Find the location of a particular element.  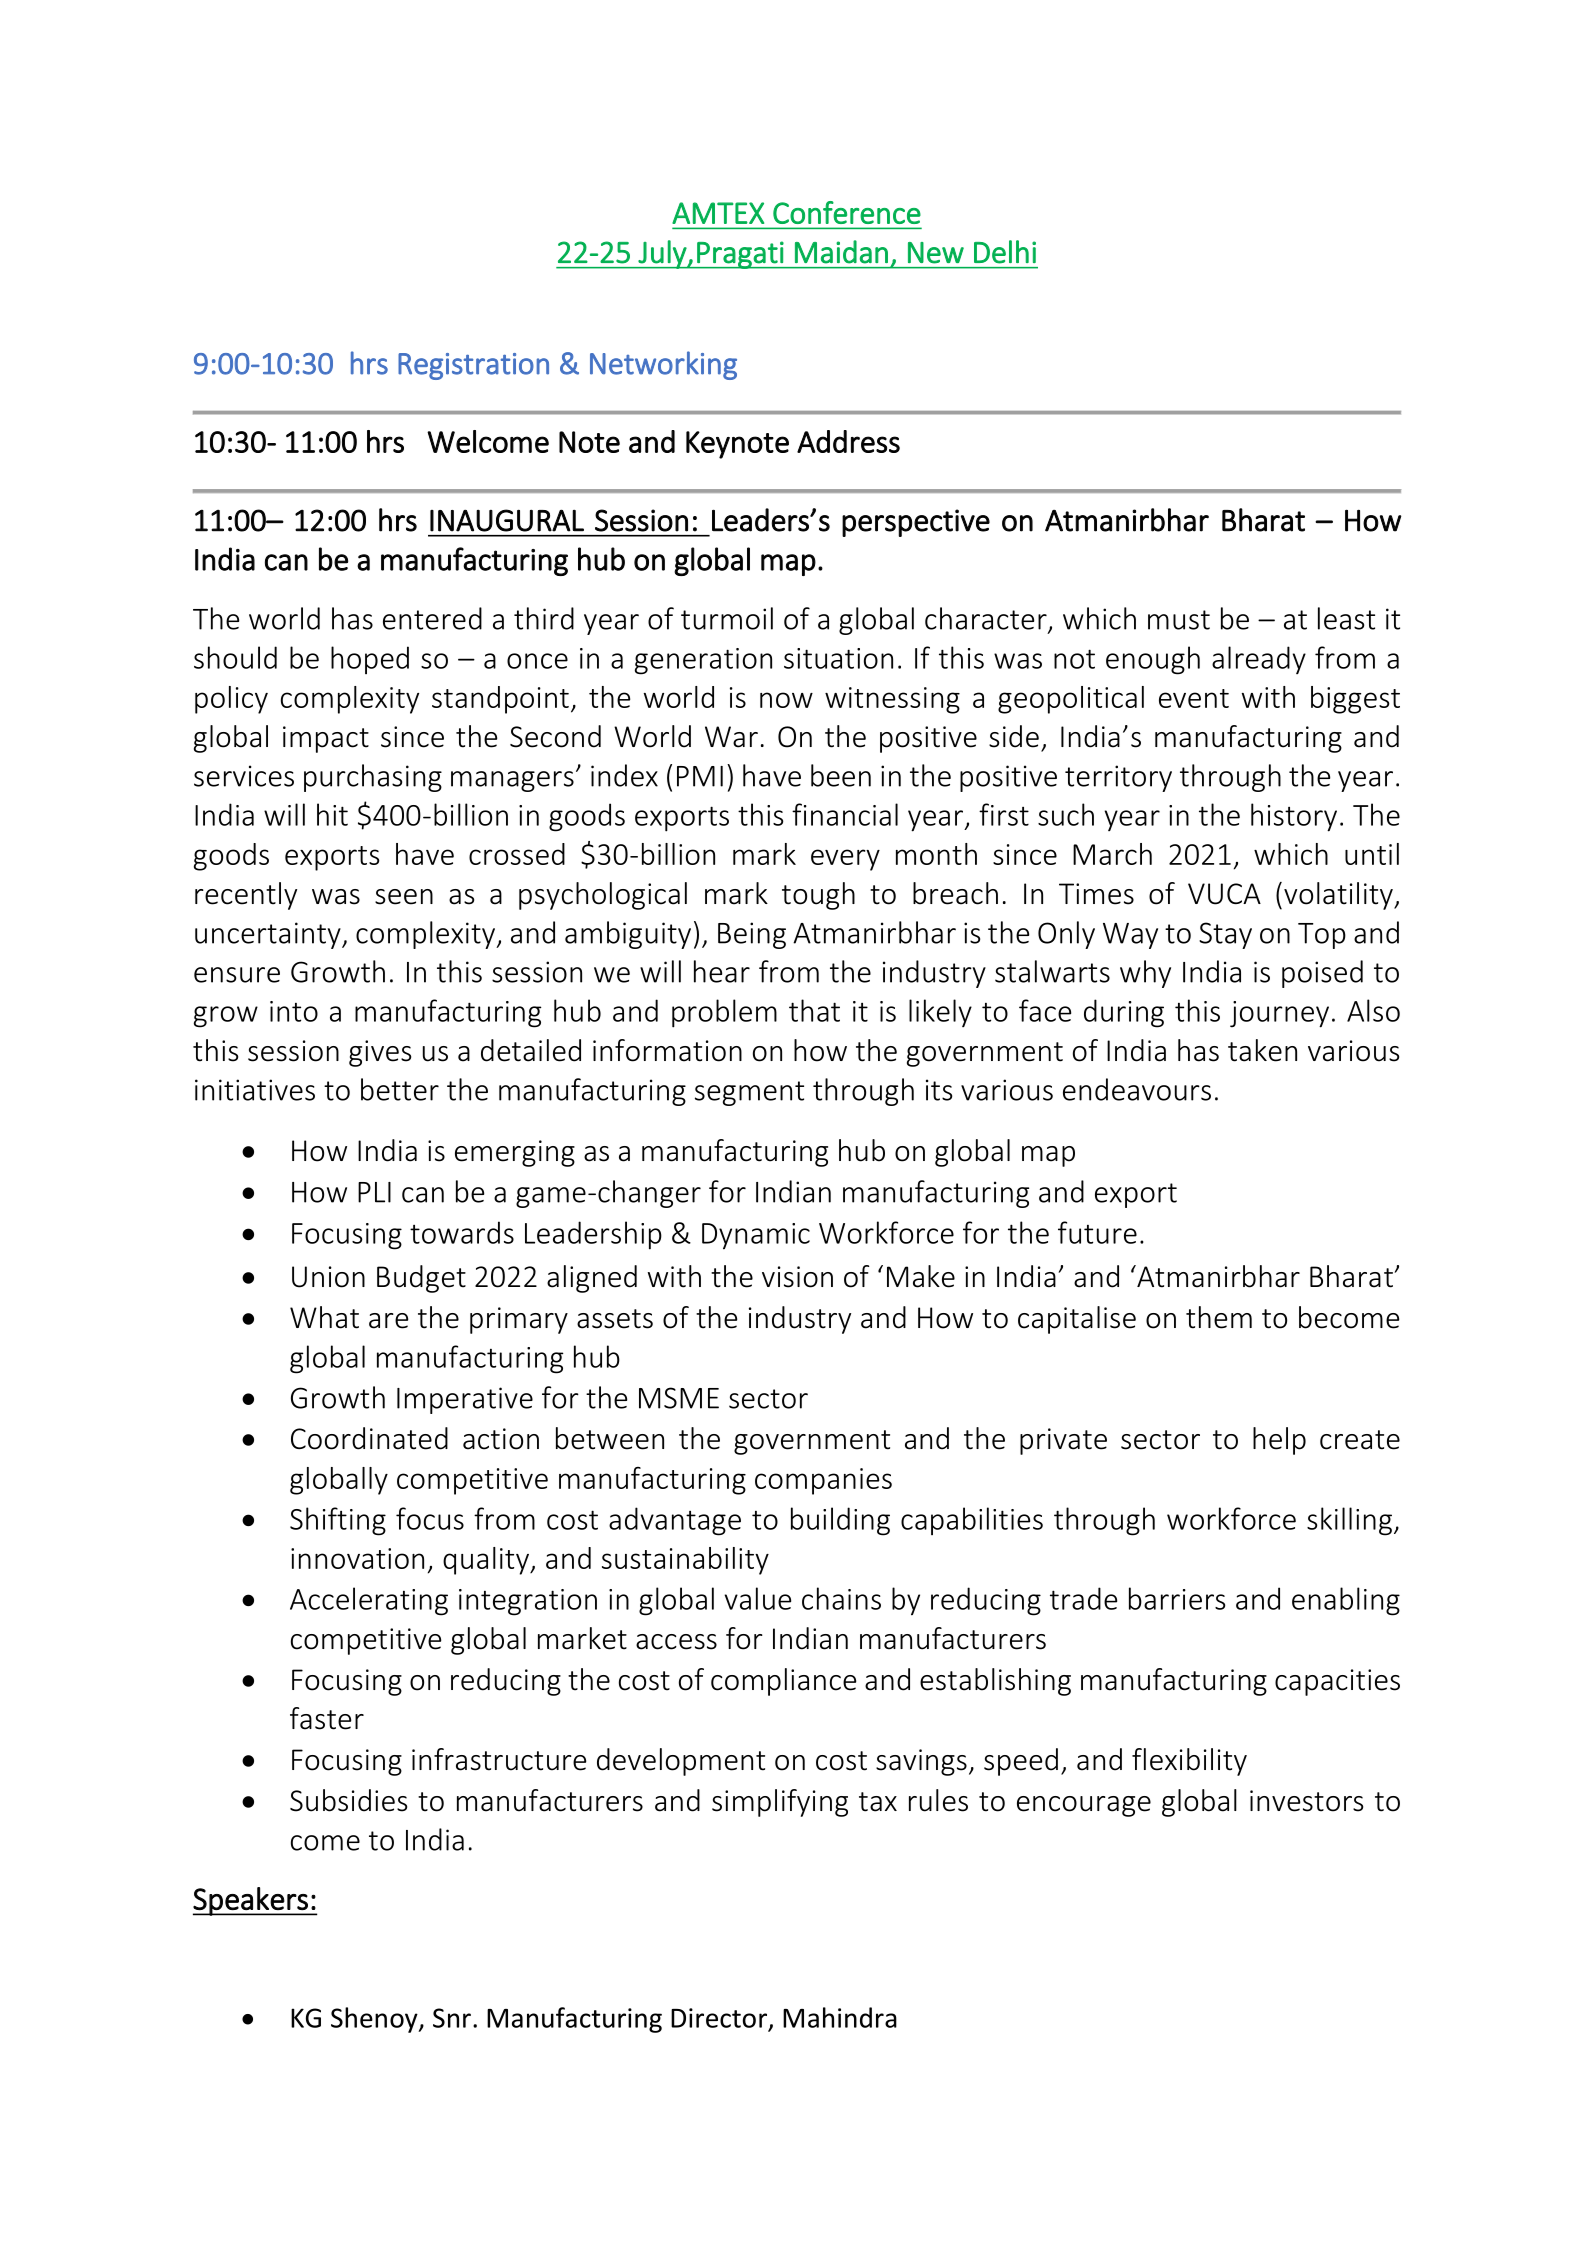

help is located at coordinates (1279, 1441).
